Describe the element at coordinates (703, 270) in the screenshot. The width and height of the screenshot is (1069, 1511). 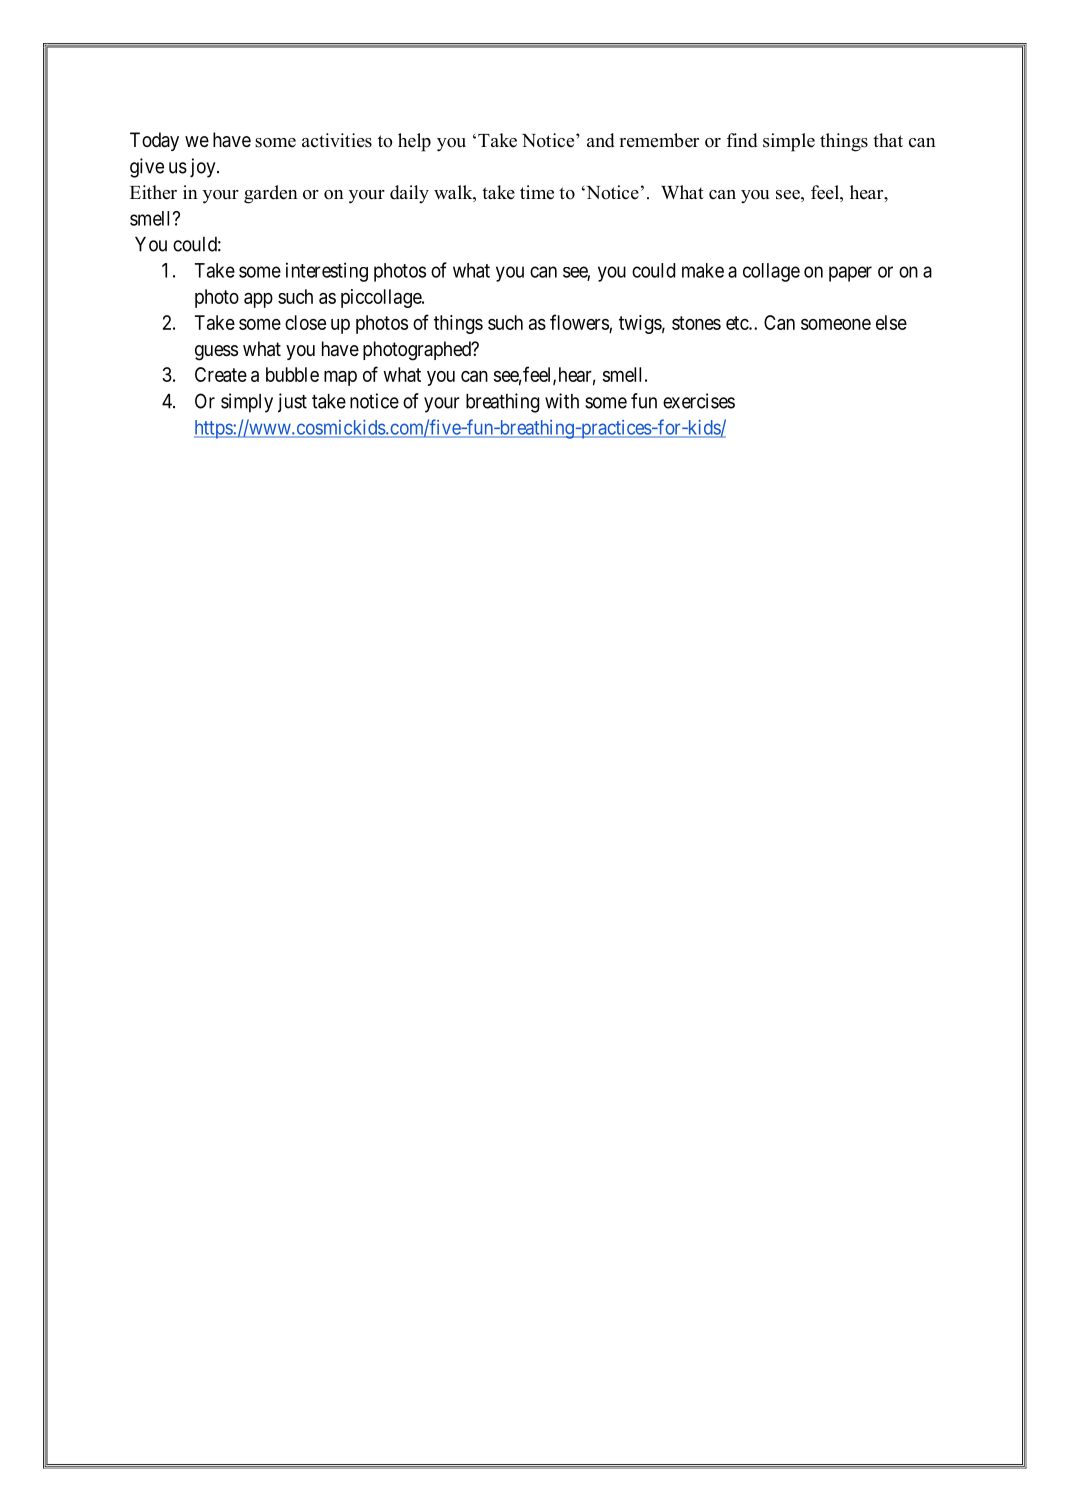
I see `make` at that location.
